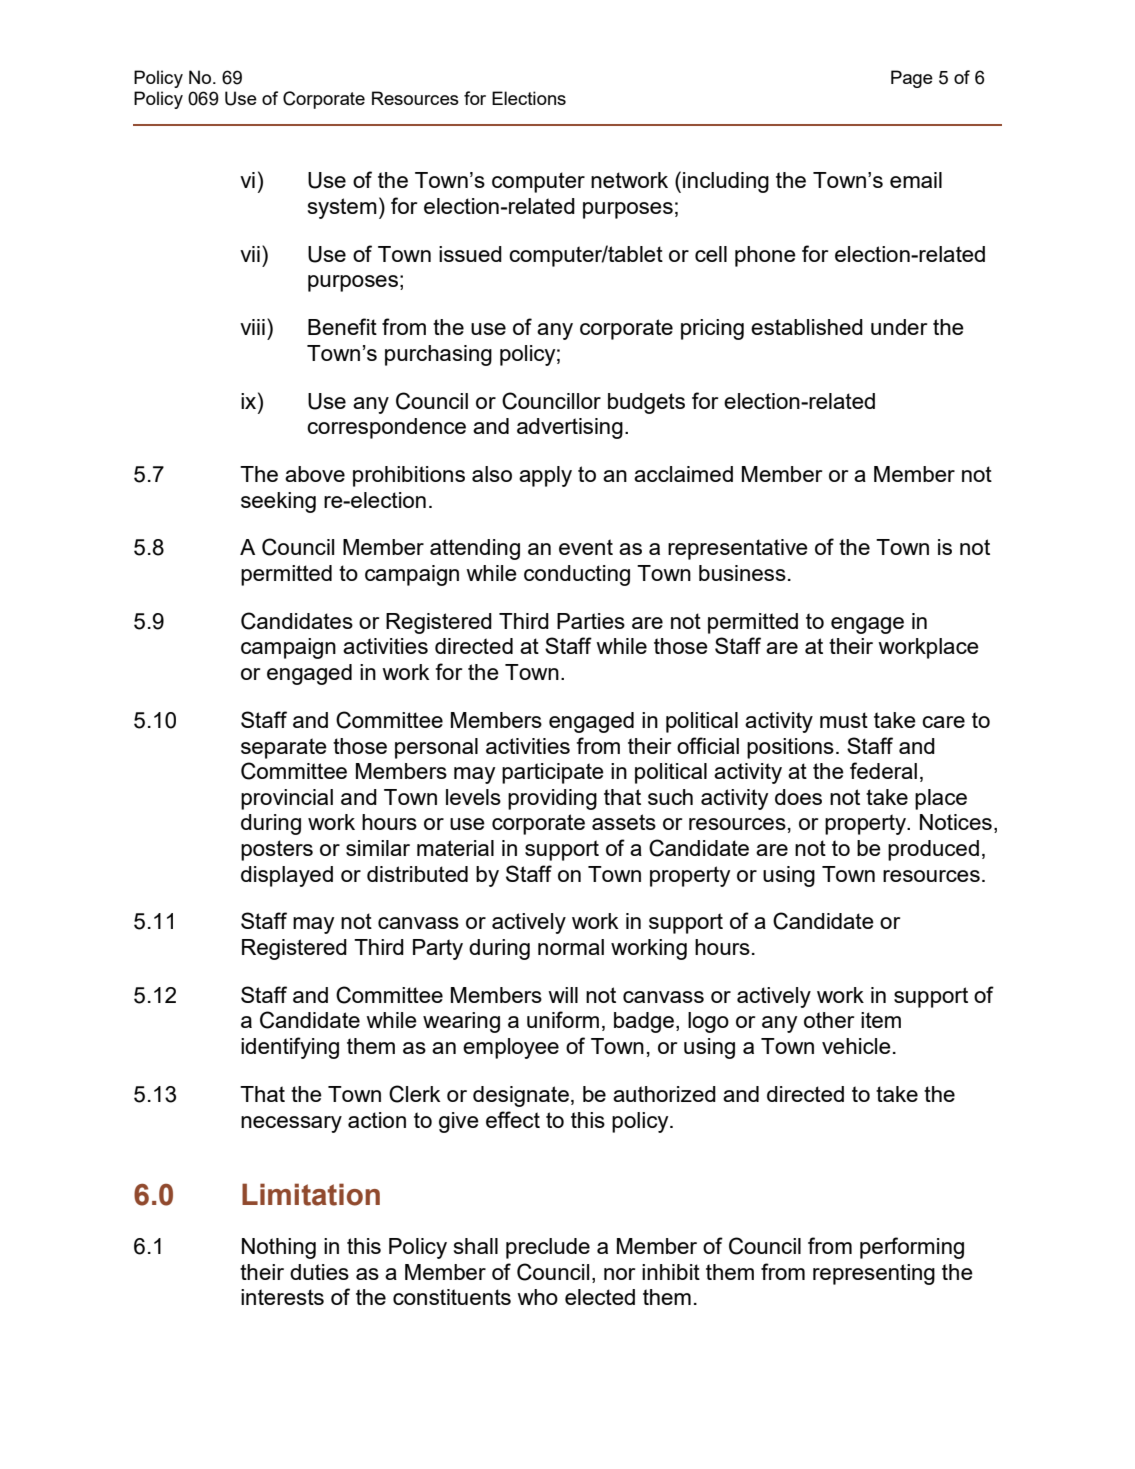  What do you see at coordinates (290, 1048) in the screenshot?
I see `identifying` at bounding box center [290, 1048].
